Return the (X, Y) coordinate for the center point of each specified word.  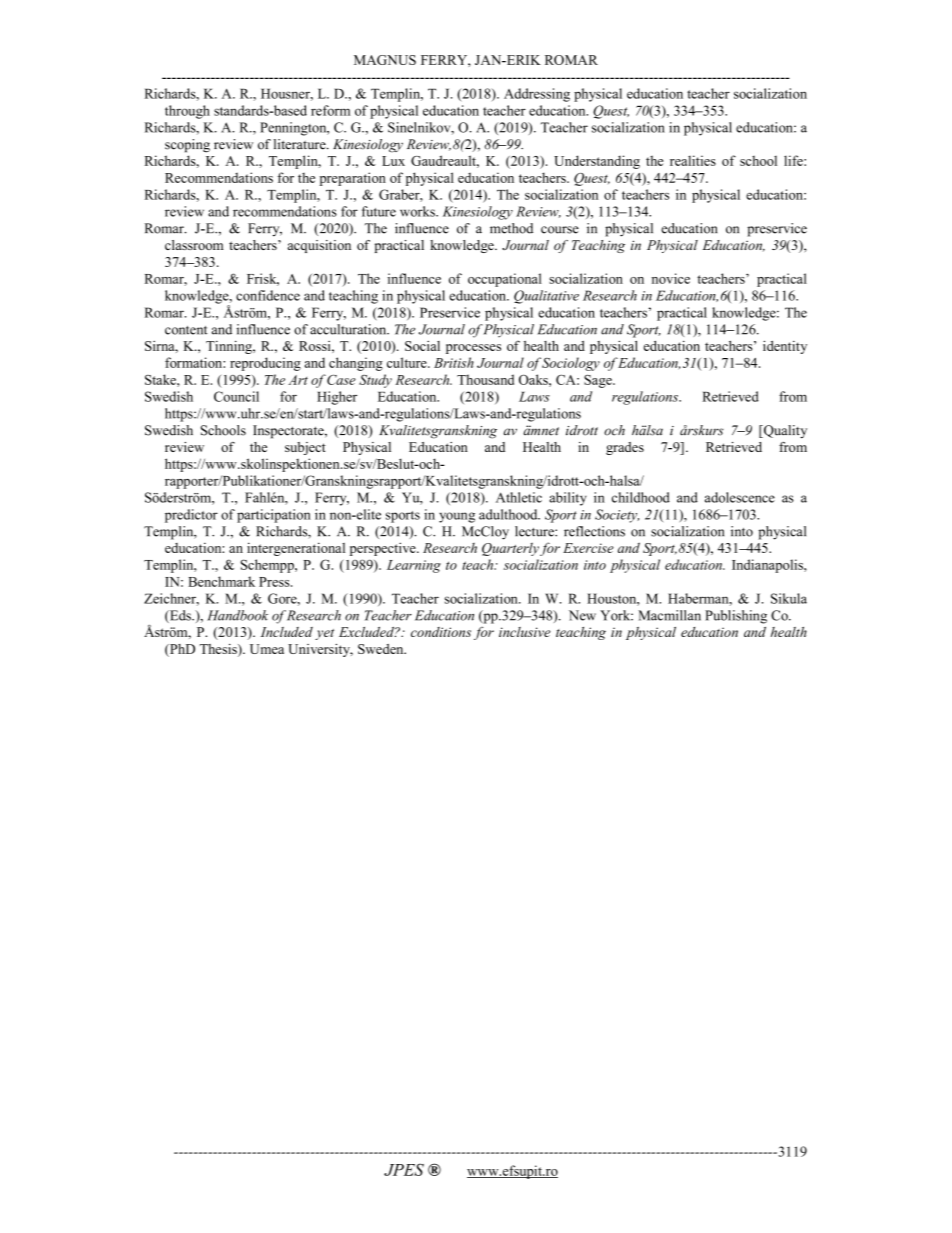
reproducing (265, 364)
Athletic (519, 497)
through (187, 112)
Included (287, 632)
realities (693, 160)
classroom (194, 245)
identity (785, 347)
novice (671, 278)
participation (274, 516)
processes (473, 349)
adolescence (740, 497)
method (511, 228)
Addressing (537, 95)
